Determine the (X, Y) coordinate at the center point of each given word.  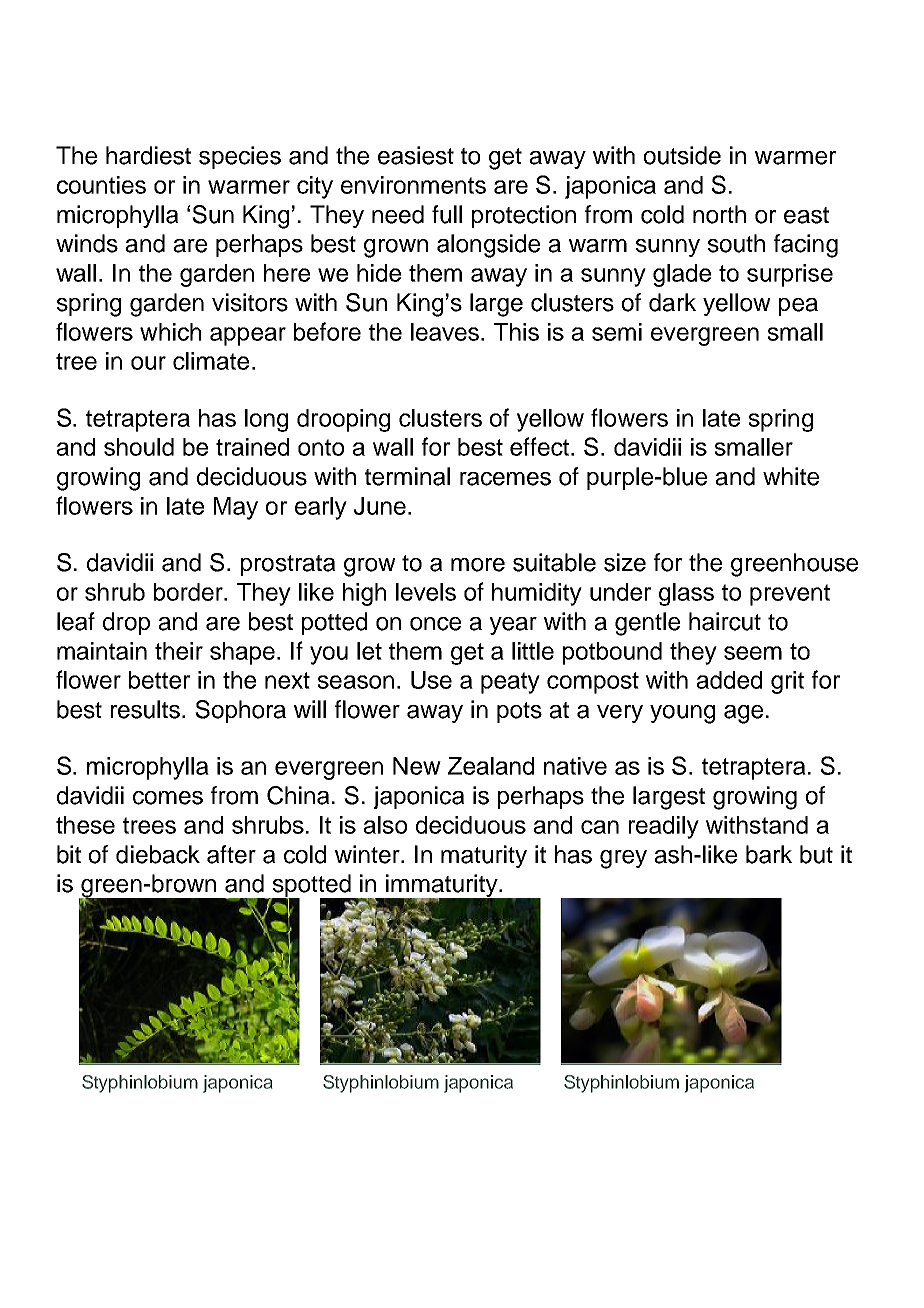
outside (682, 155)
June (380, 506)
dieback (158, 854)
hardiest (148, 155)
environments (413, 185)
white (791, 476)
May (236, 508)
